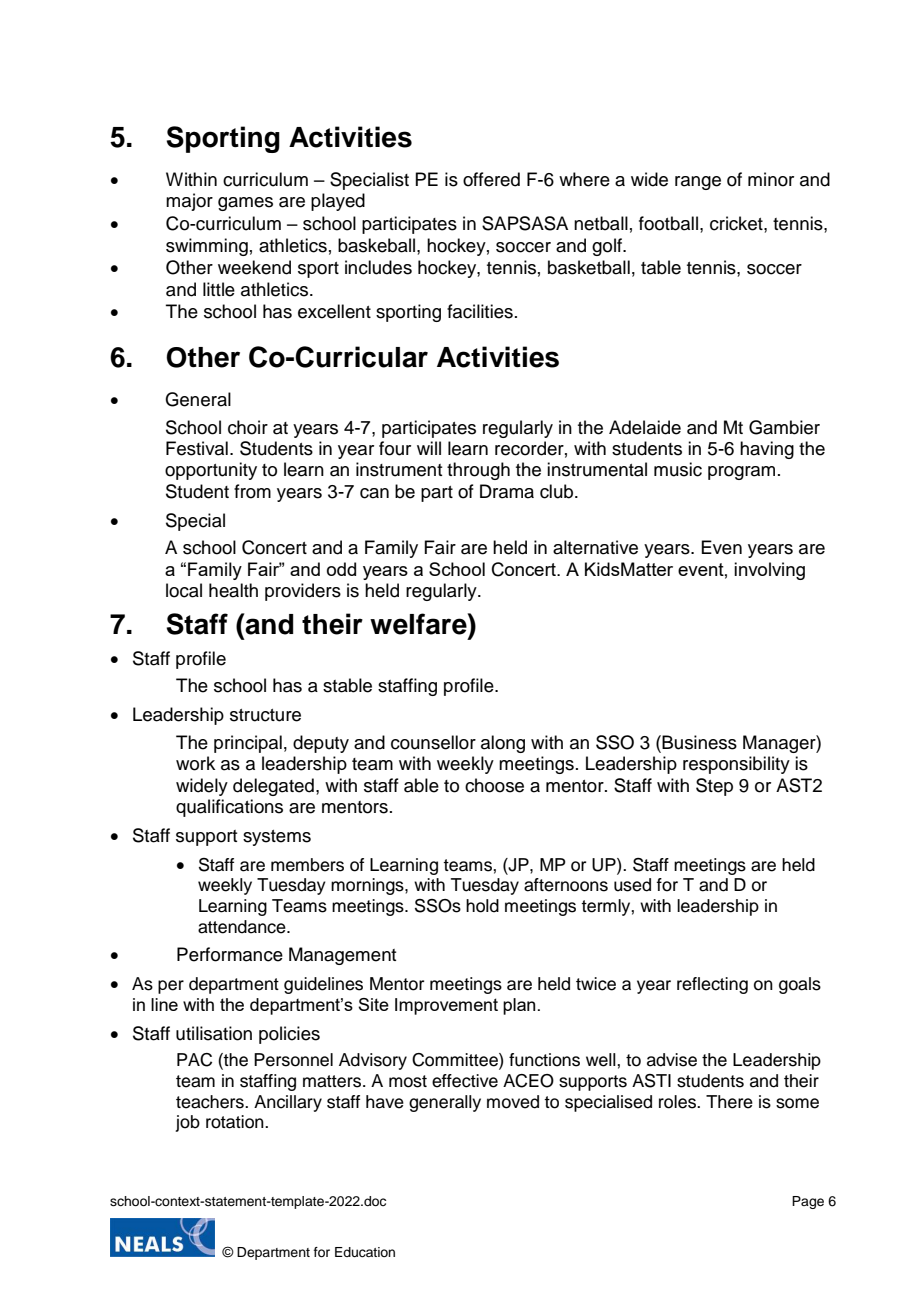 The height and width of the screenshot is (1308, 924). I want to click on range, so click(698, 183).
